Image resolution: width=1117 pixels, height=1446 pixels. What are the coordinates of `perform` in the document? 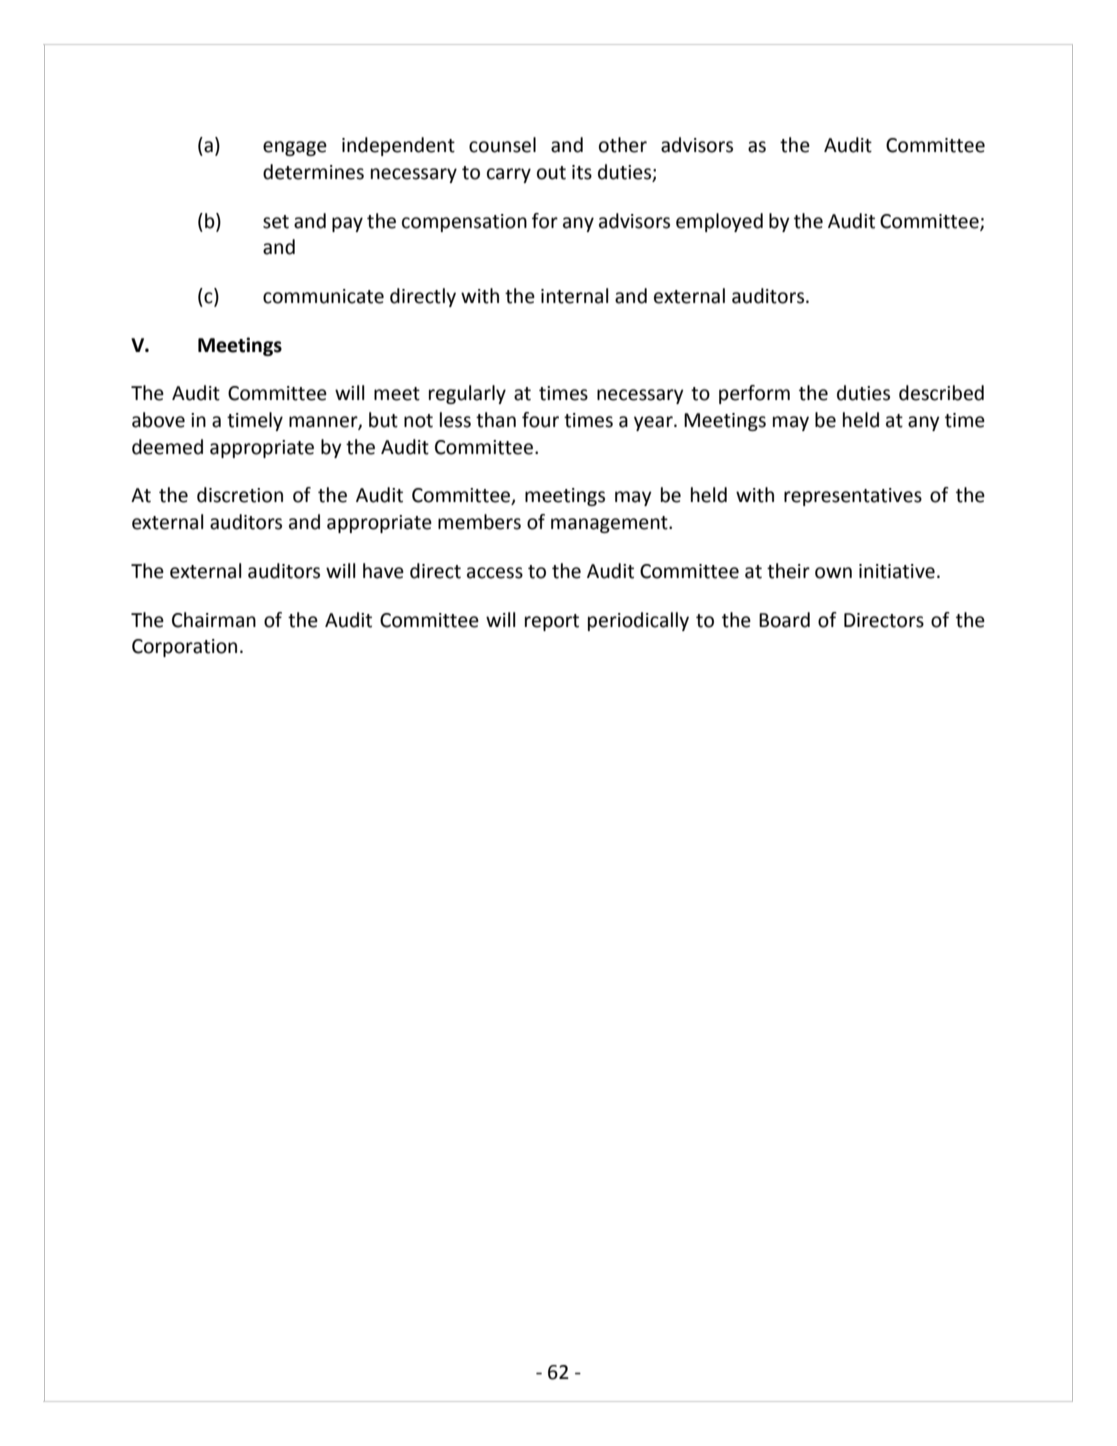 It's located at (754, 394).
